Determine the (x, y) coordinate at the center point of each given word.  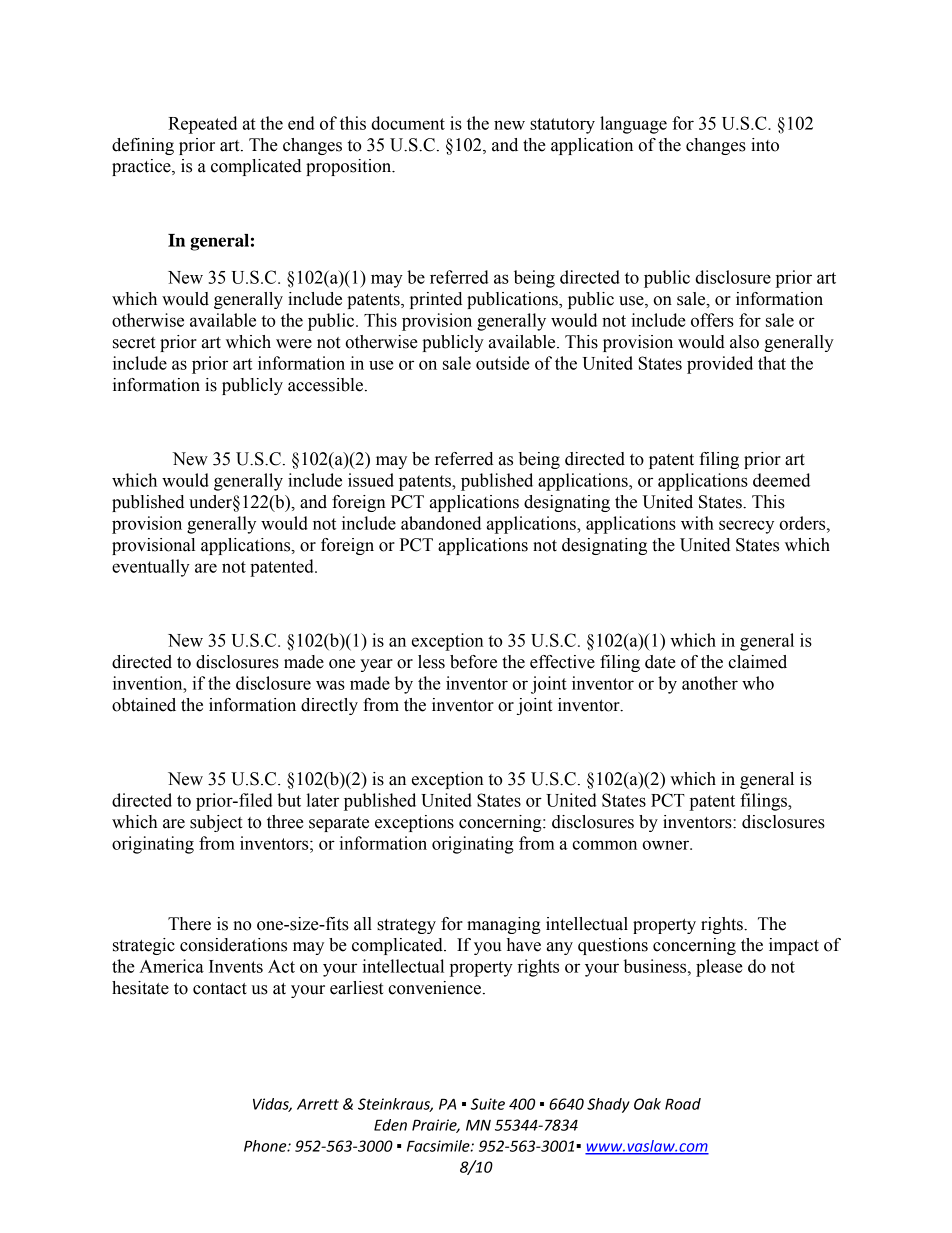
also (744, 342)
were (294, 344)
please (719, 968)
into (765, 145)
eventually (151, 568)
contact (220, 989)
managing (504, 925)
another (710, 683)
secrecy (746, 527)
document (408, 123)
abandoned (441, 523)
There (189, 924)
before (473, 662)
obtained (144, 705)
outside (503, 363)
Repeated (202, 125)
